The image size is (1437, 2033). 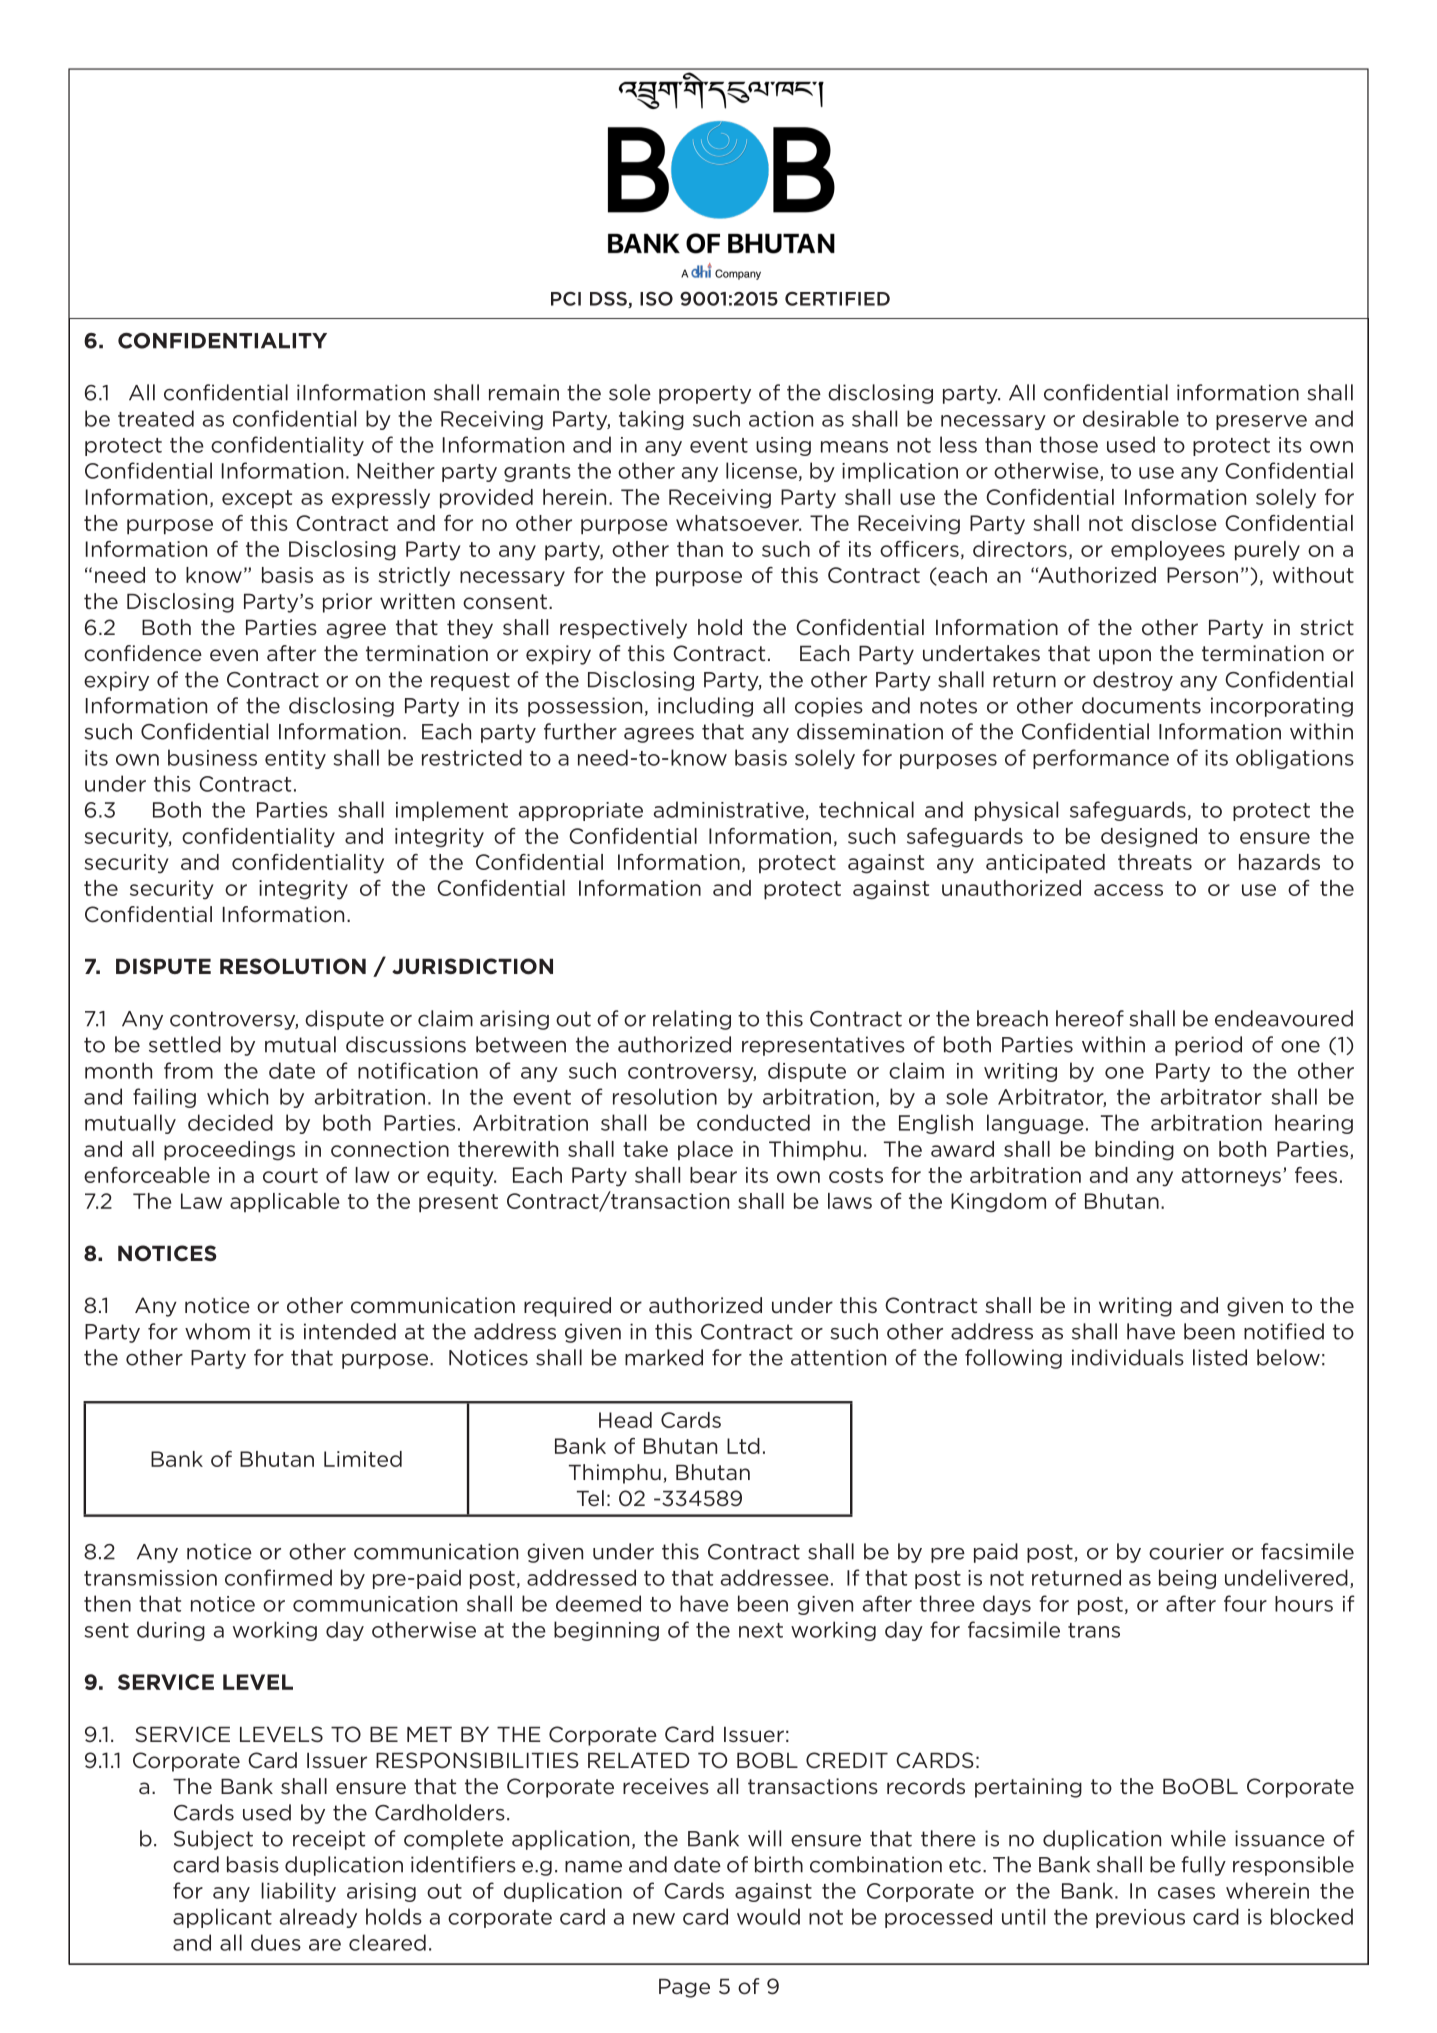 I want to click on business, so click(x=212, y=757).
